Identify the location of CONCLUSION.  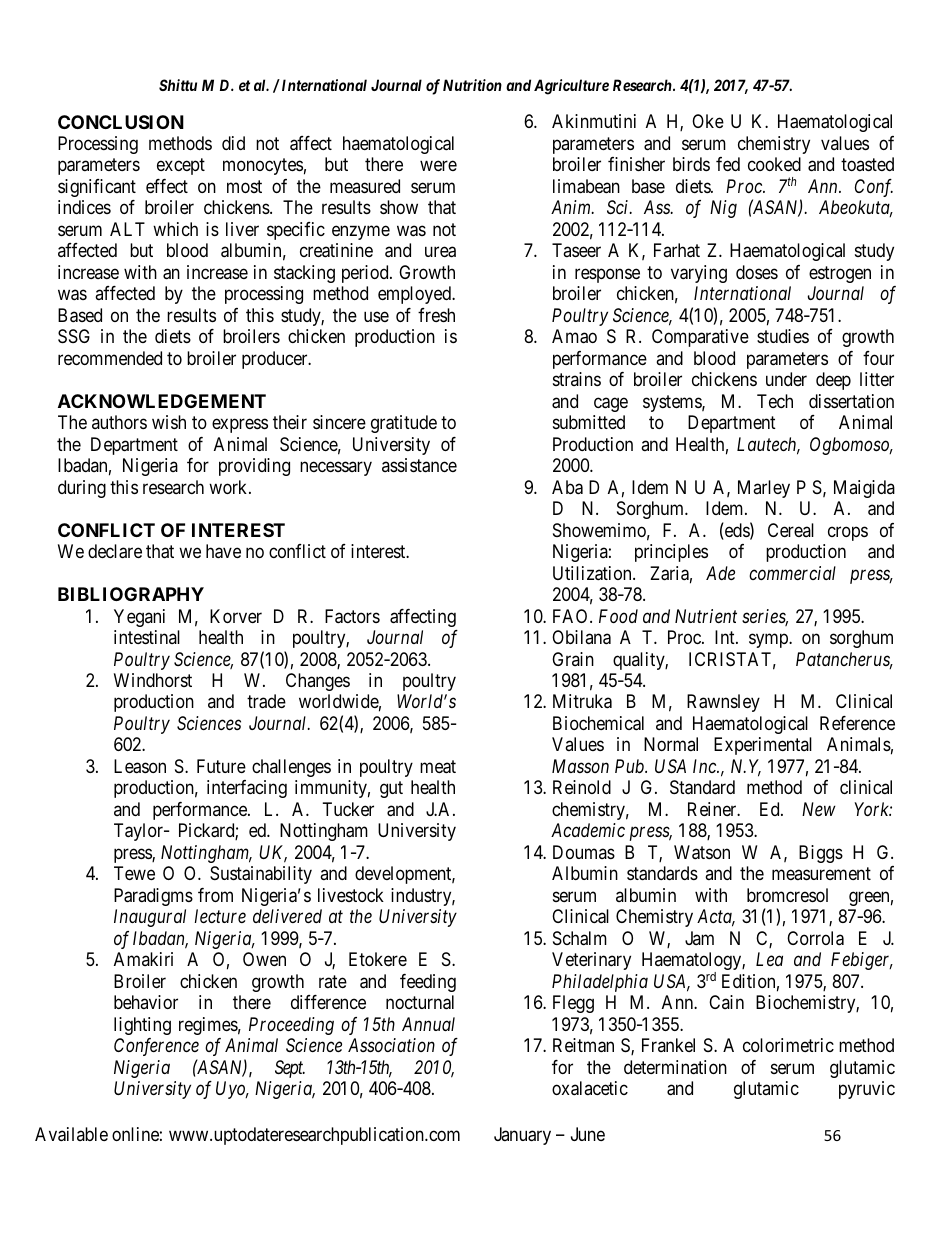
(121, 122).
